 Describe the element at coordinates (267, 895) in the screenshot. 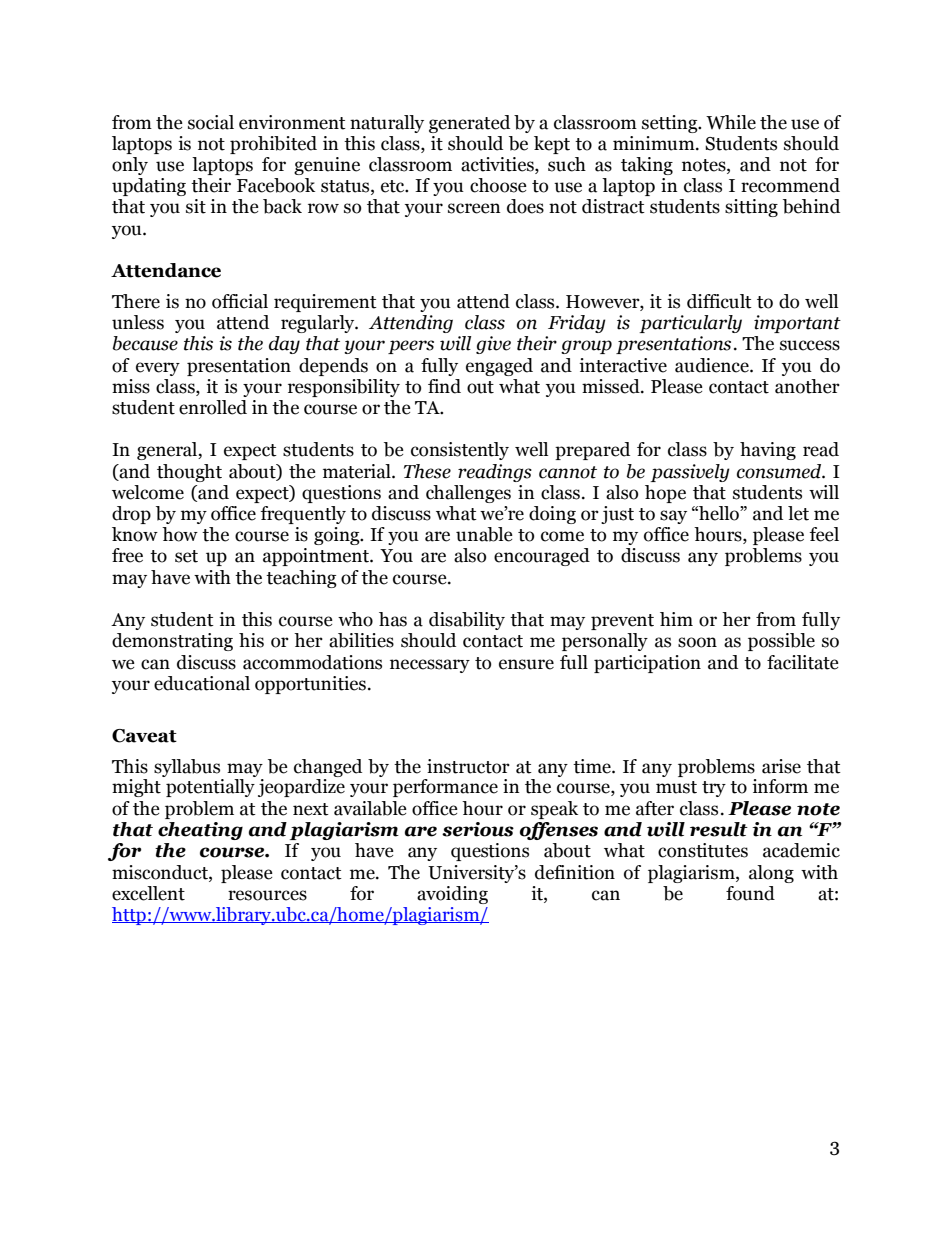

I see `resources` at that location.
